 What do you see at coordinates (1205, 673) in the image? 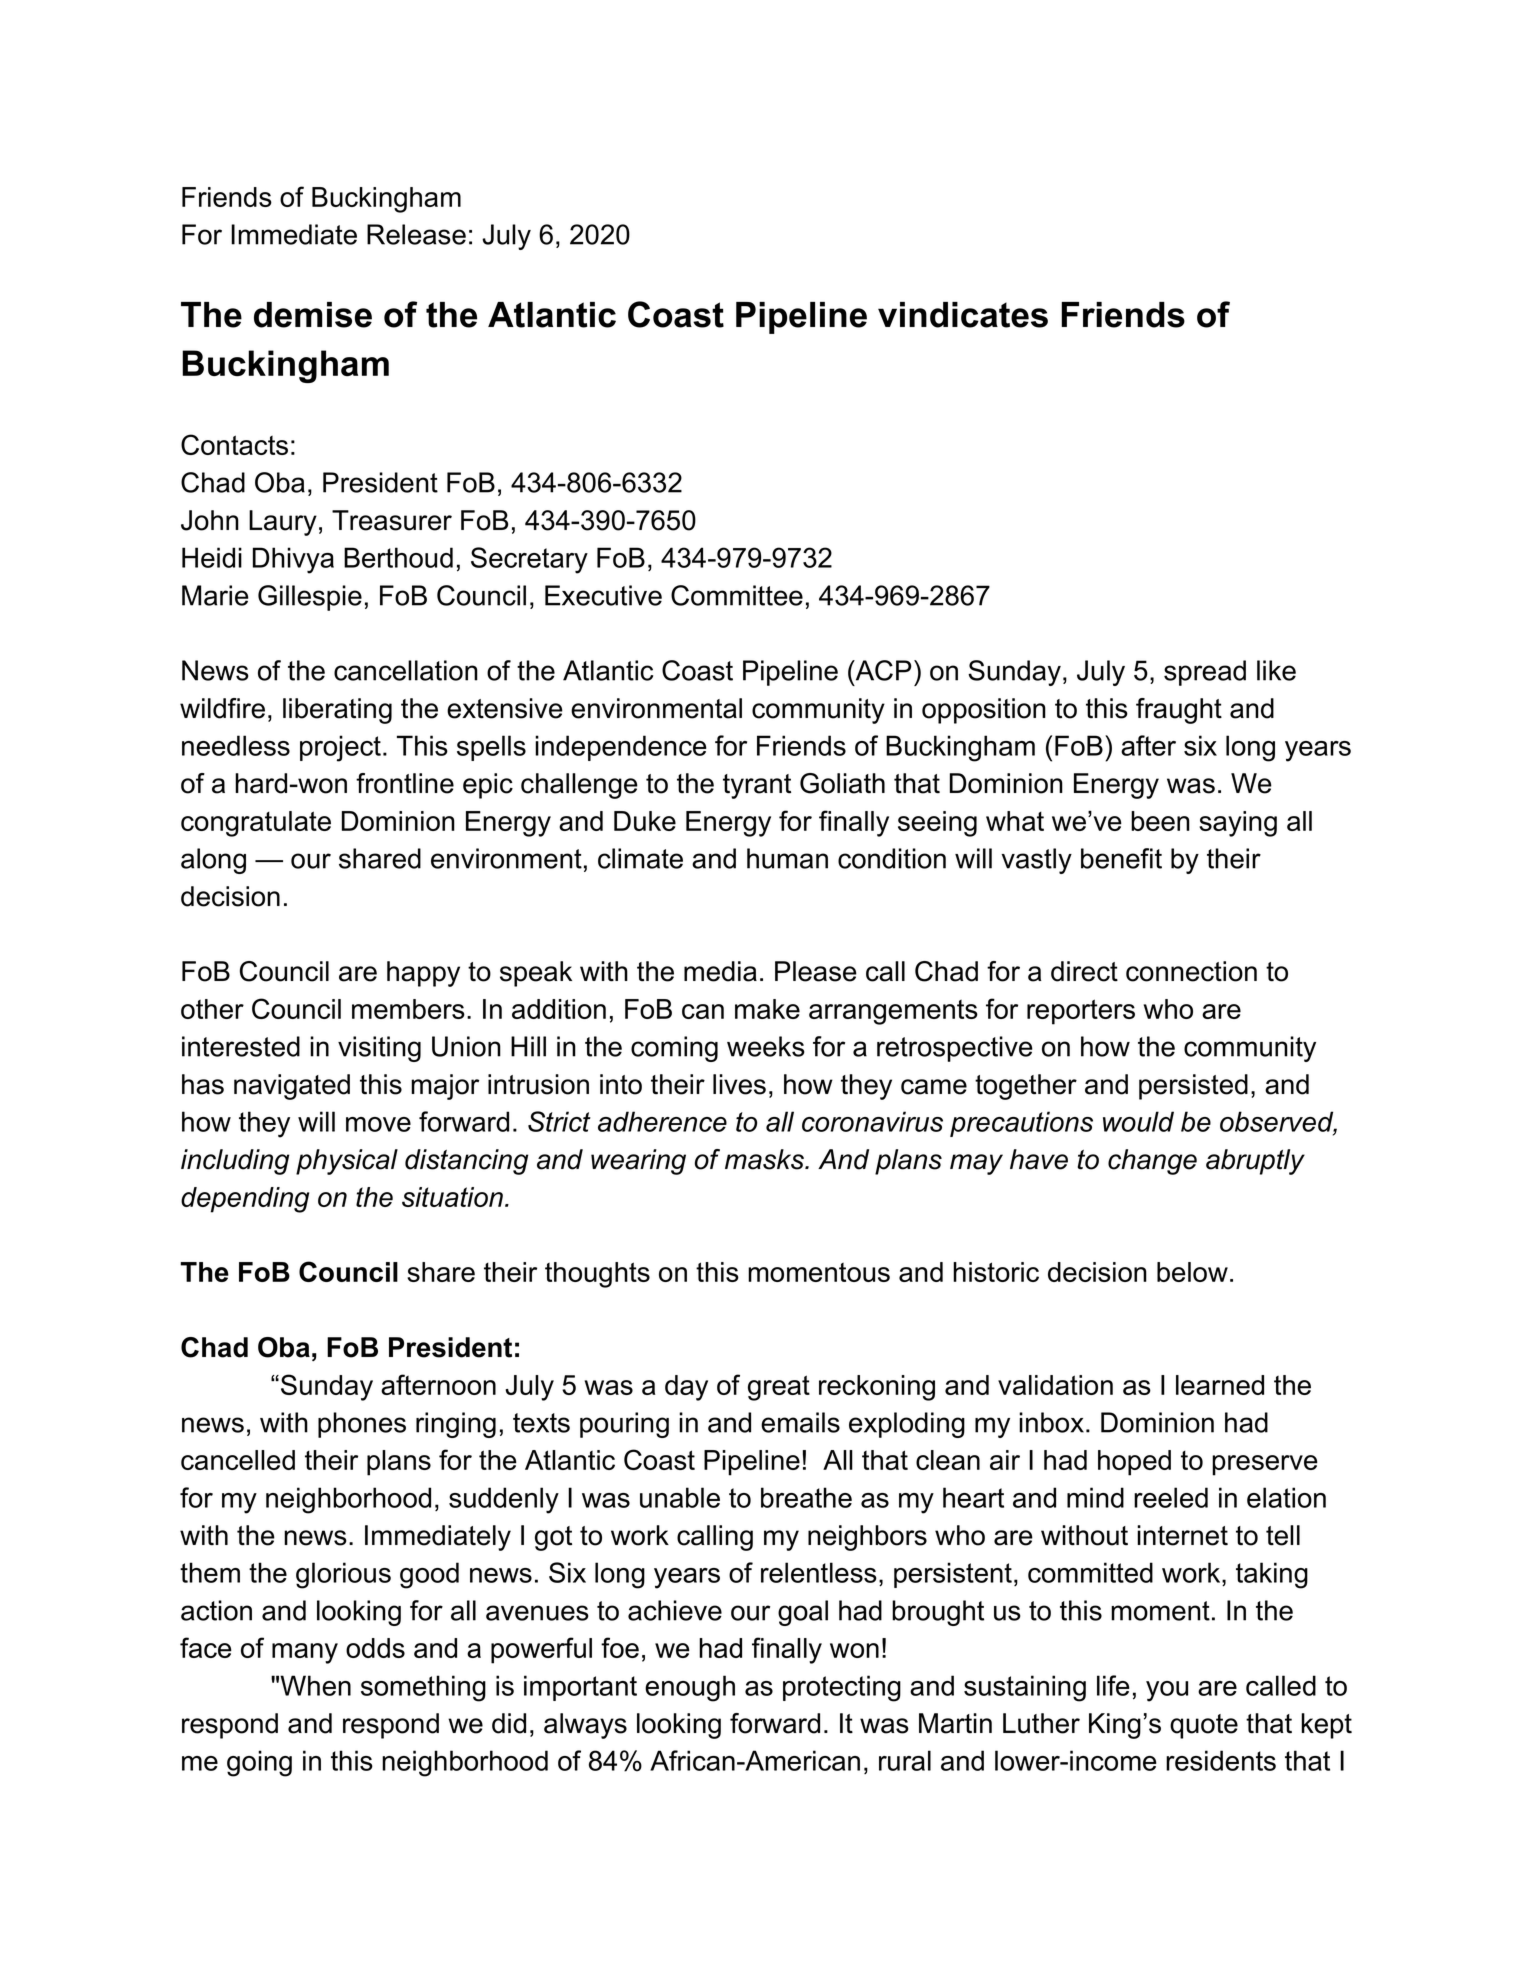
I see `spread` at bounding box center [1205, 673].
